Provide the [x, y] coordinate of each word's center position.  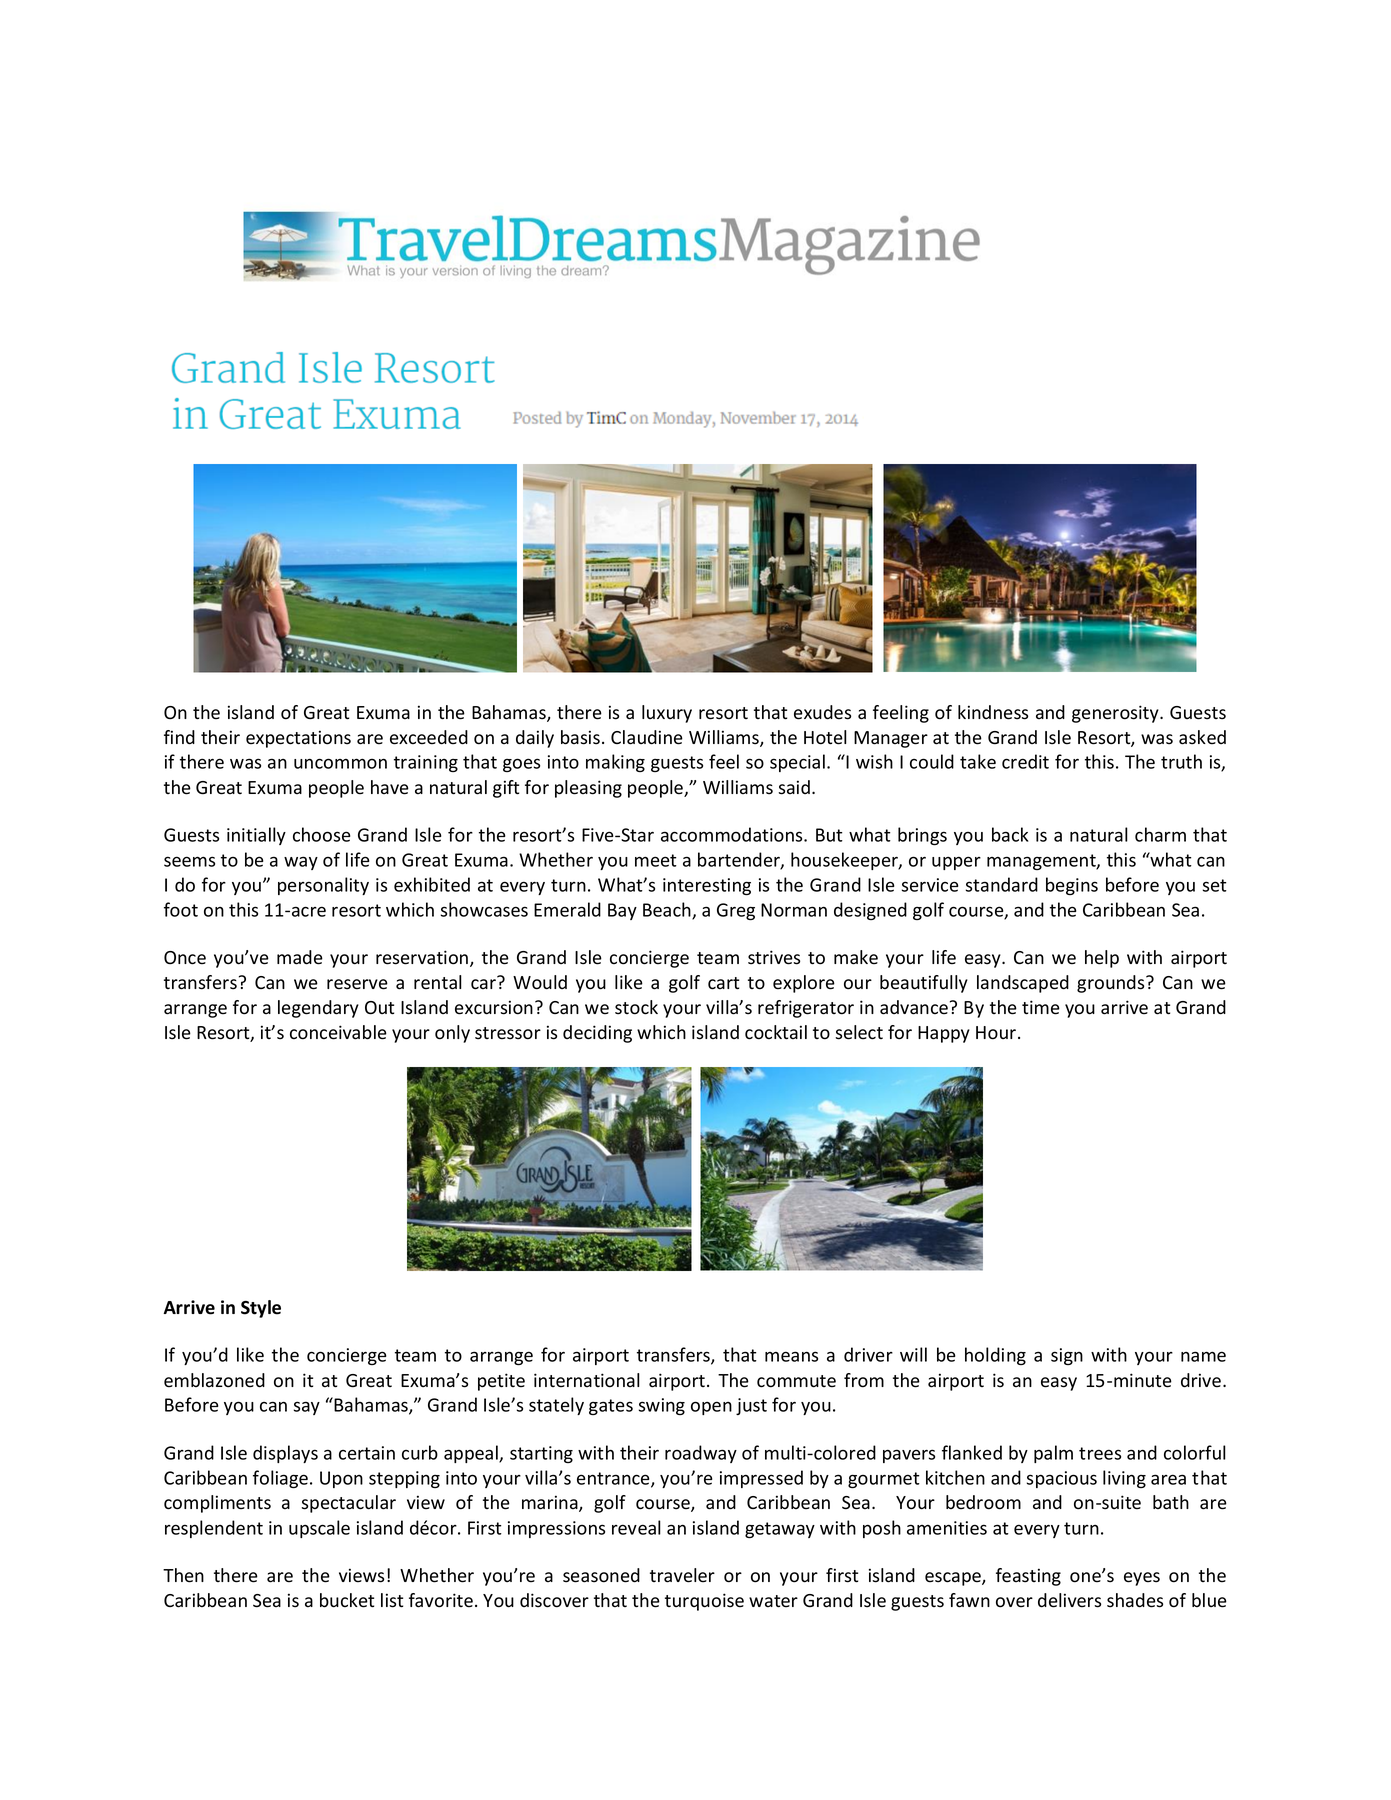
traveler [682, 1575]
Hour [997, 1033]
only [452, 1034]
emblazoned [214, 1380]
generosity [1116, 714]
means [791, 1356]
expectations [298, 739]
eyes [1142, 1579]
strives [774, 957]
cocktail [776, 1032]
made [300, 957]
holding [995, 1356]
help [1102, 959]
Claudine [647, 737]
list [392, 1600]
